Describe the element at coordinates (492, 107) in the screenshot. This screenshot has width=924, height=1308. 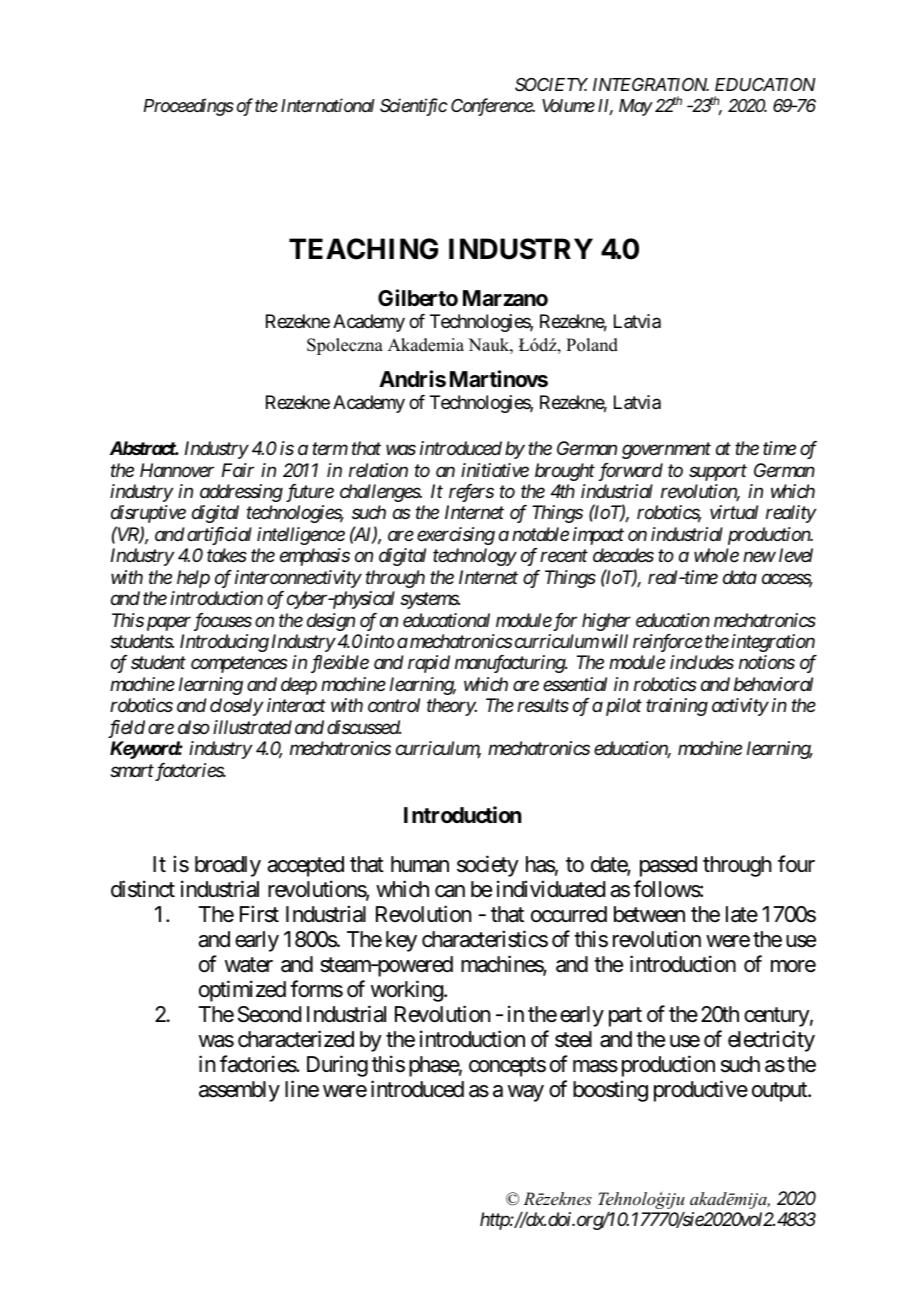
I see `Conference` at that location.
